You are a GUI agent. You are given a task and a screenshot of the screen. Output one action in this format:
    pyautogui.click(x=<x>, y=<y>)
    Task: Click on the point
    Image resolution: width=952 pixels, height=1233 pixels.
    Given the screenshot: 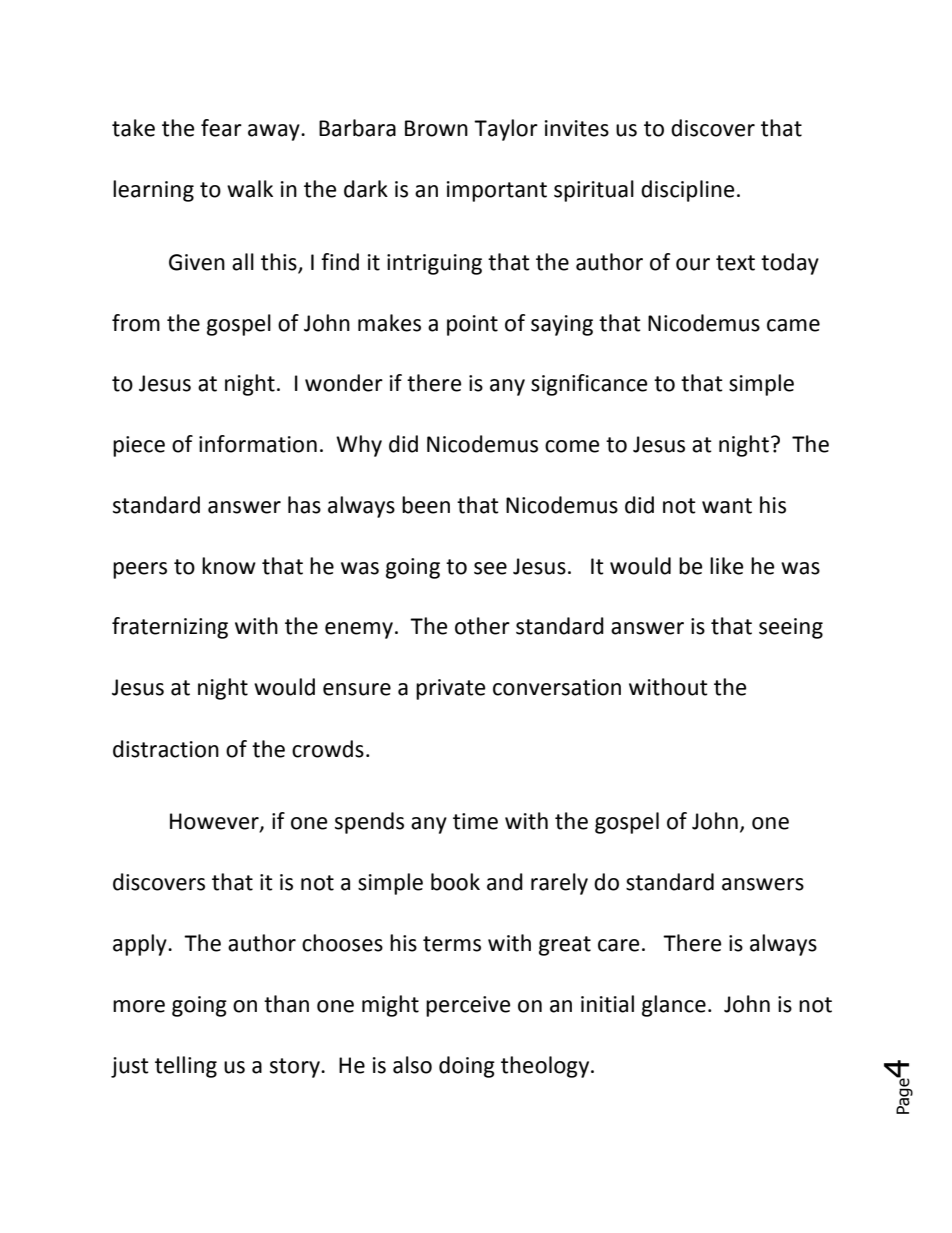 What is the action you would take?
    pyautogui.click(x=472, y=325)
